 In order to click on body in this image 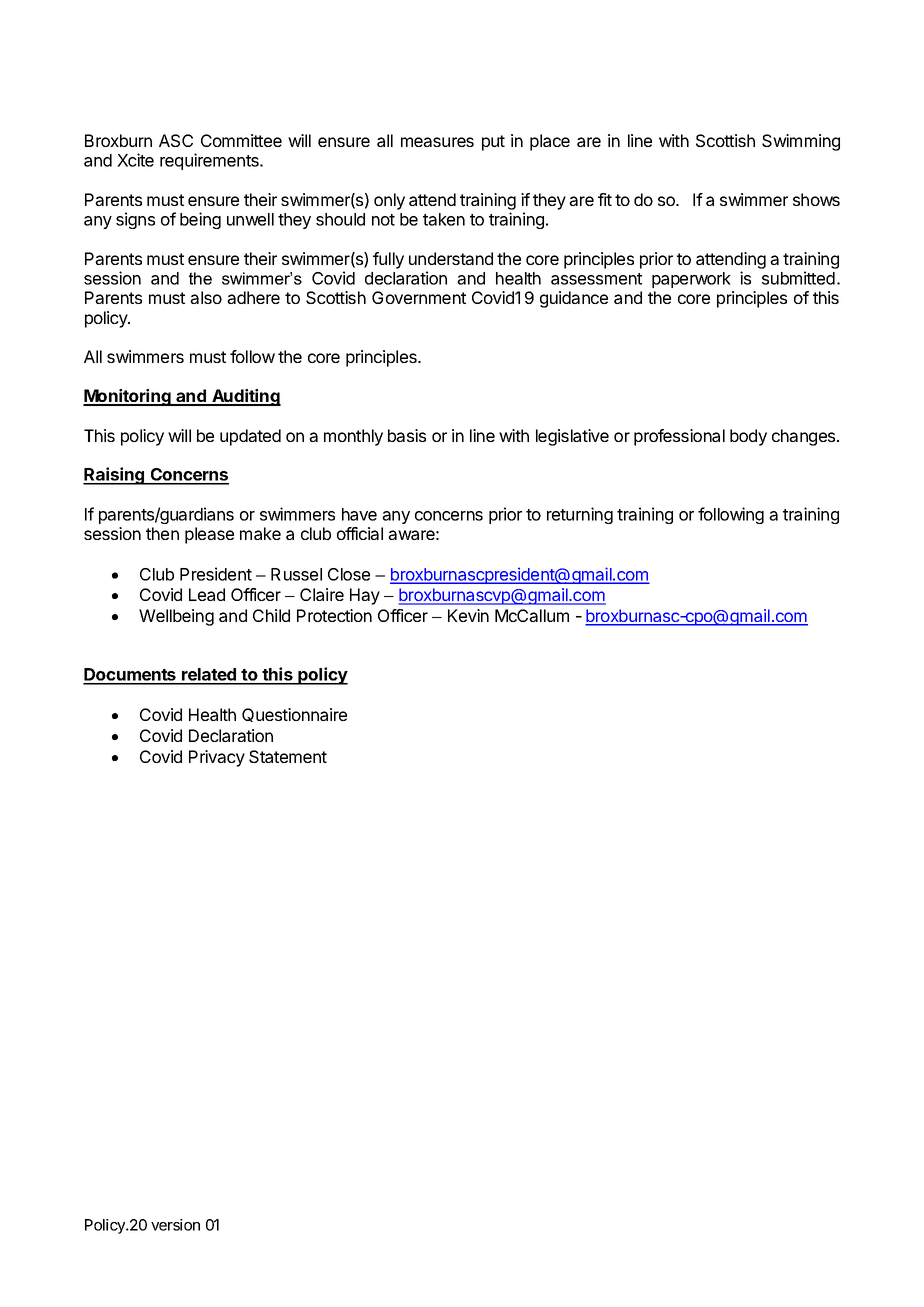, I will do `click(748, 437)`.
